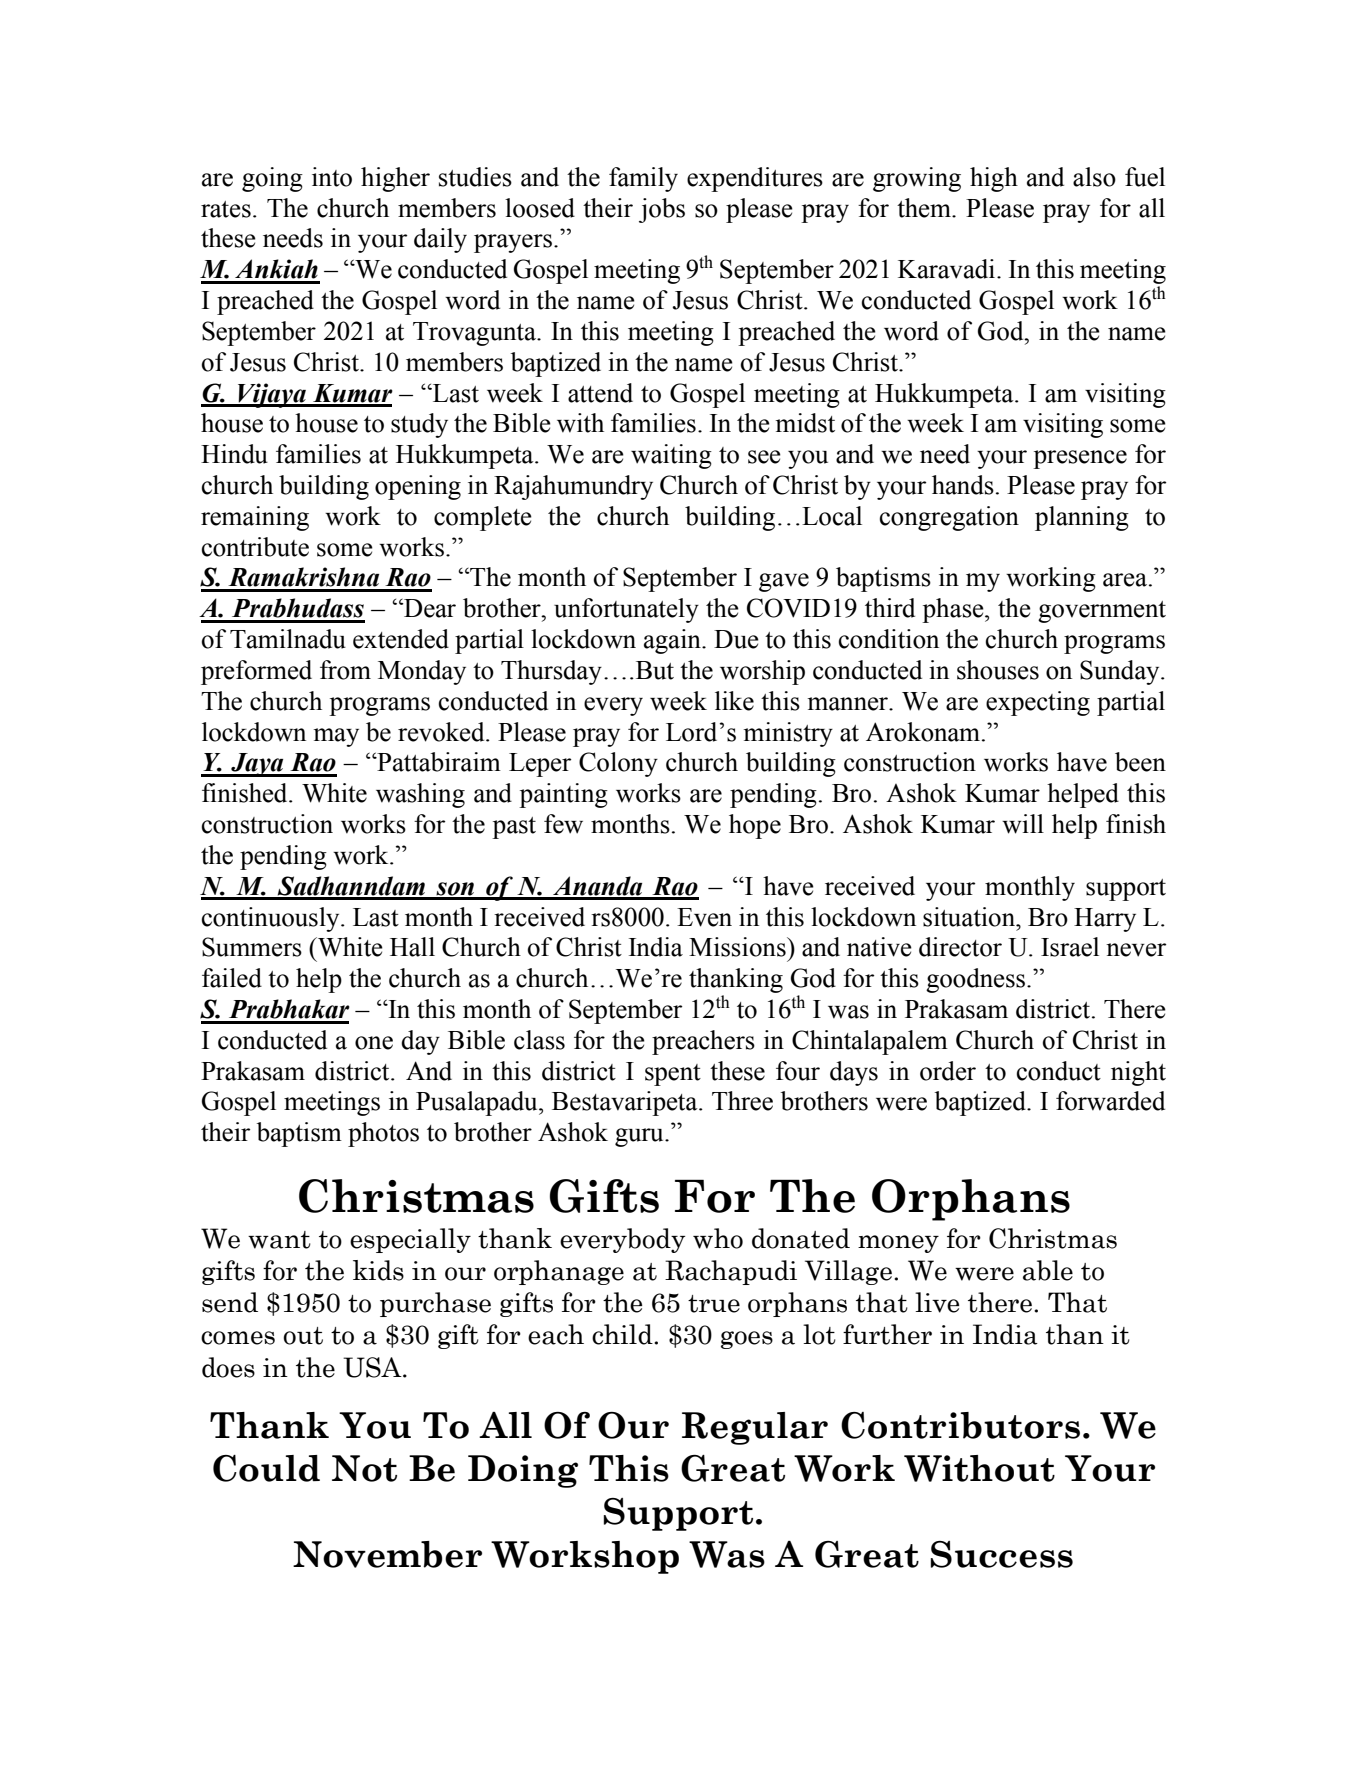 The width and height of the screenshot is (1367, 1769). What do you see at coordinates (662, 210) in the screenshot?
I see `jobs` at bounding box center [662, 210].
